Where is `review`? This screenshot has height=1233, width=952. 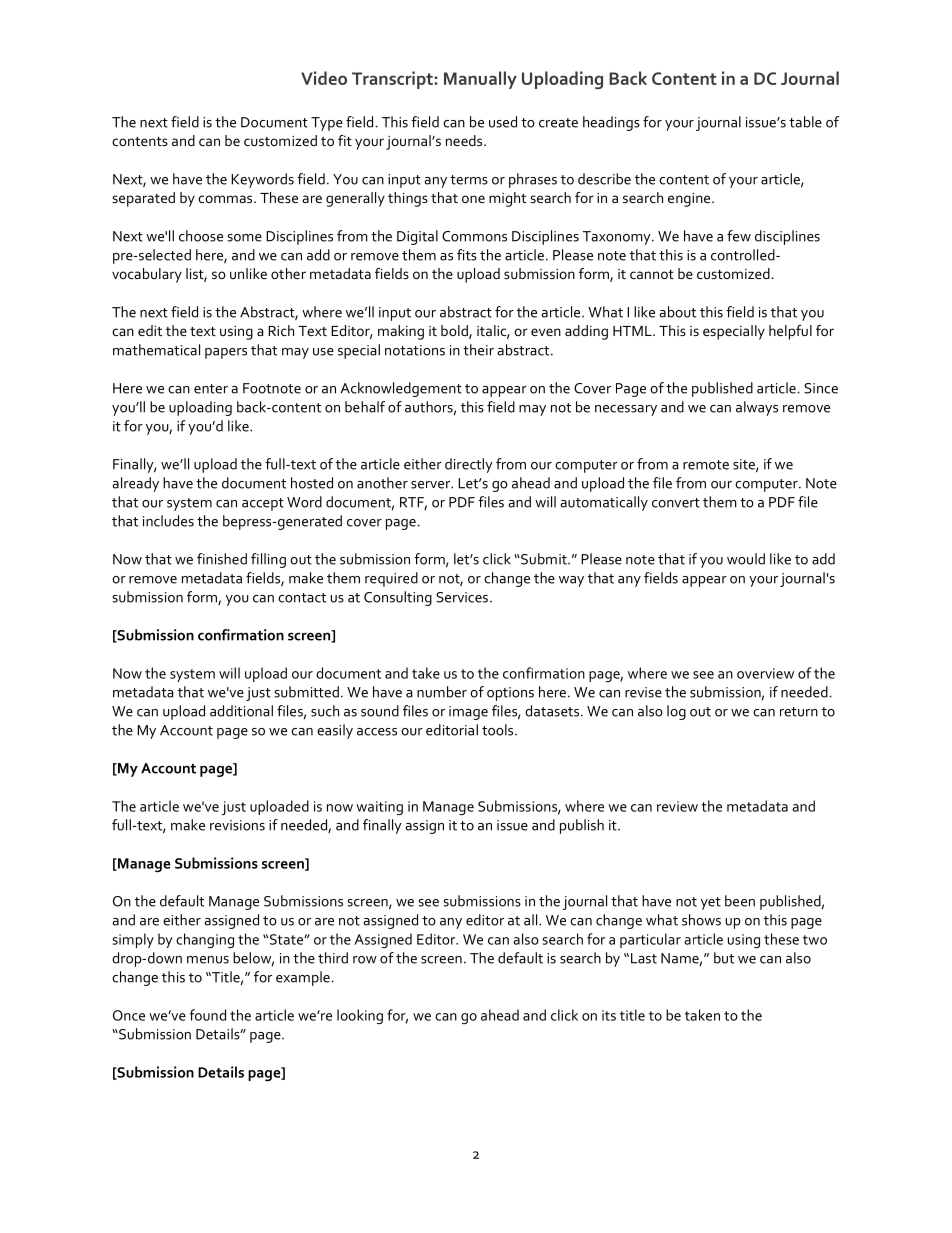 review is located at coordinates (677, 806).
